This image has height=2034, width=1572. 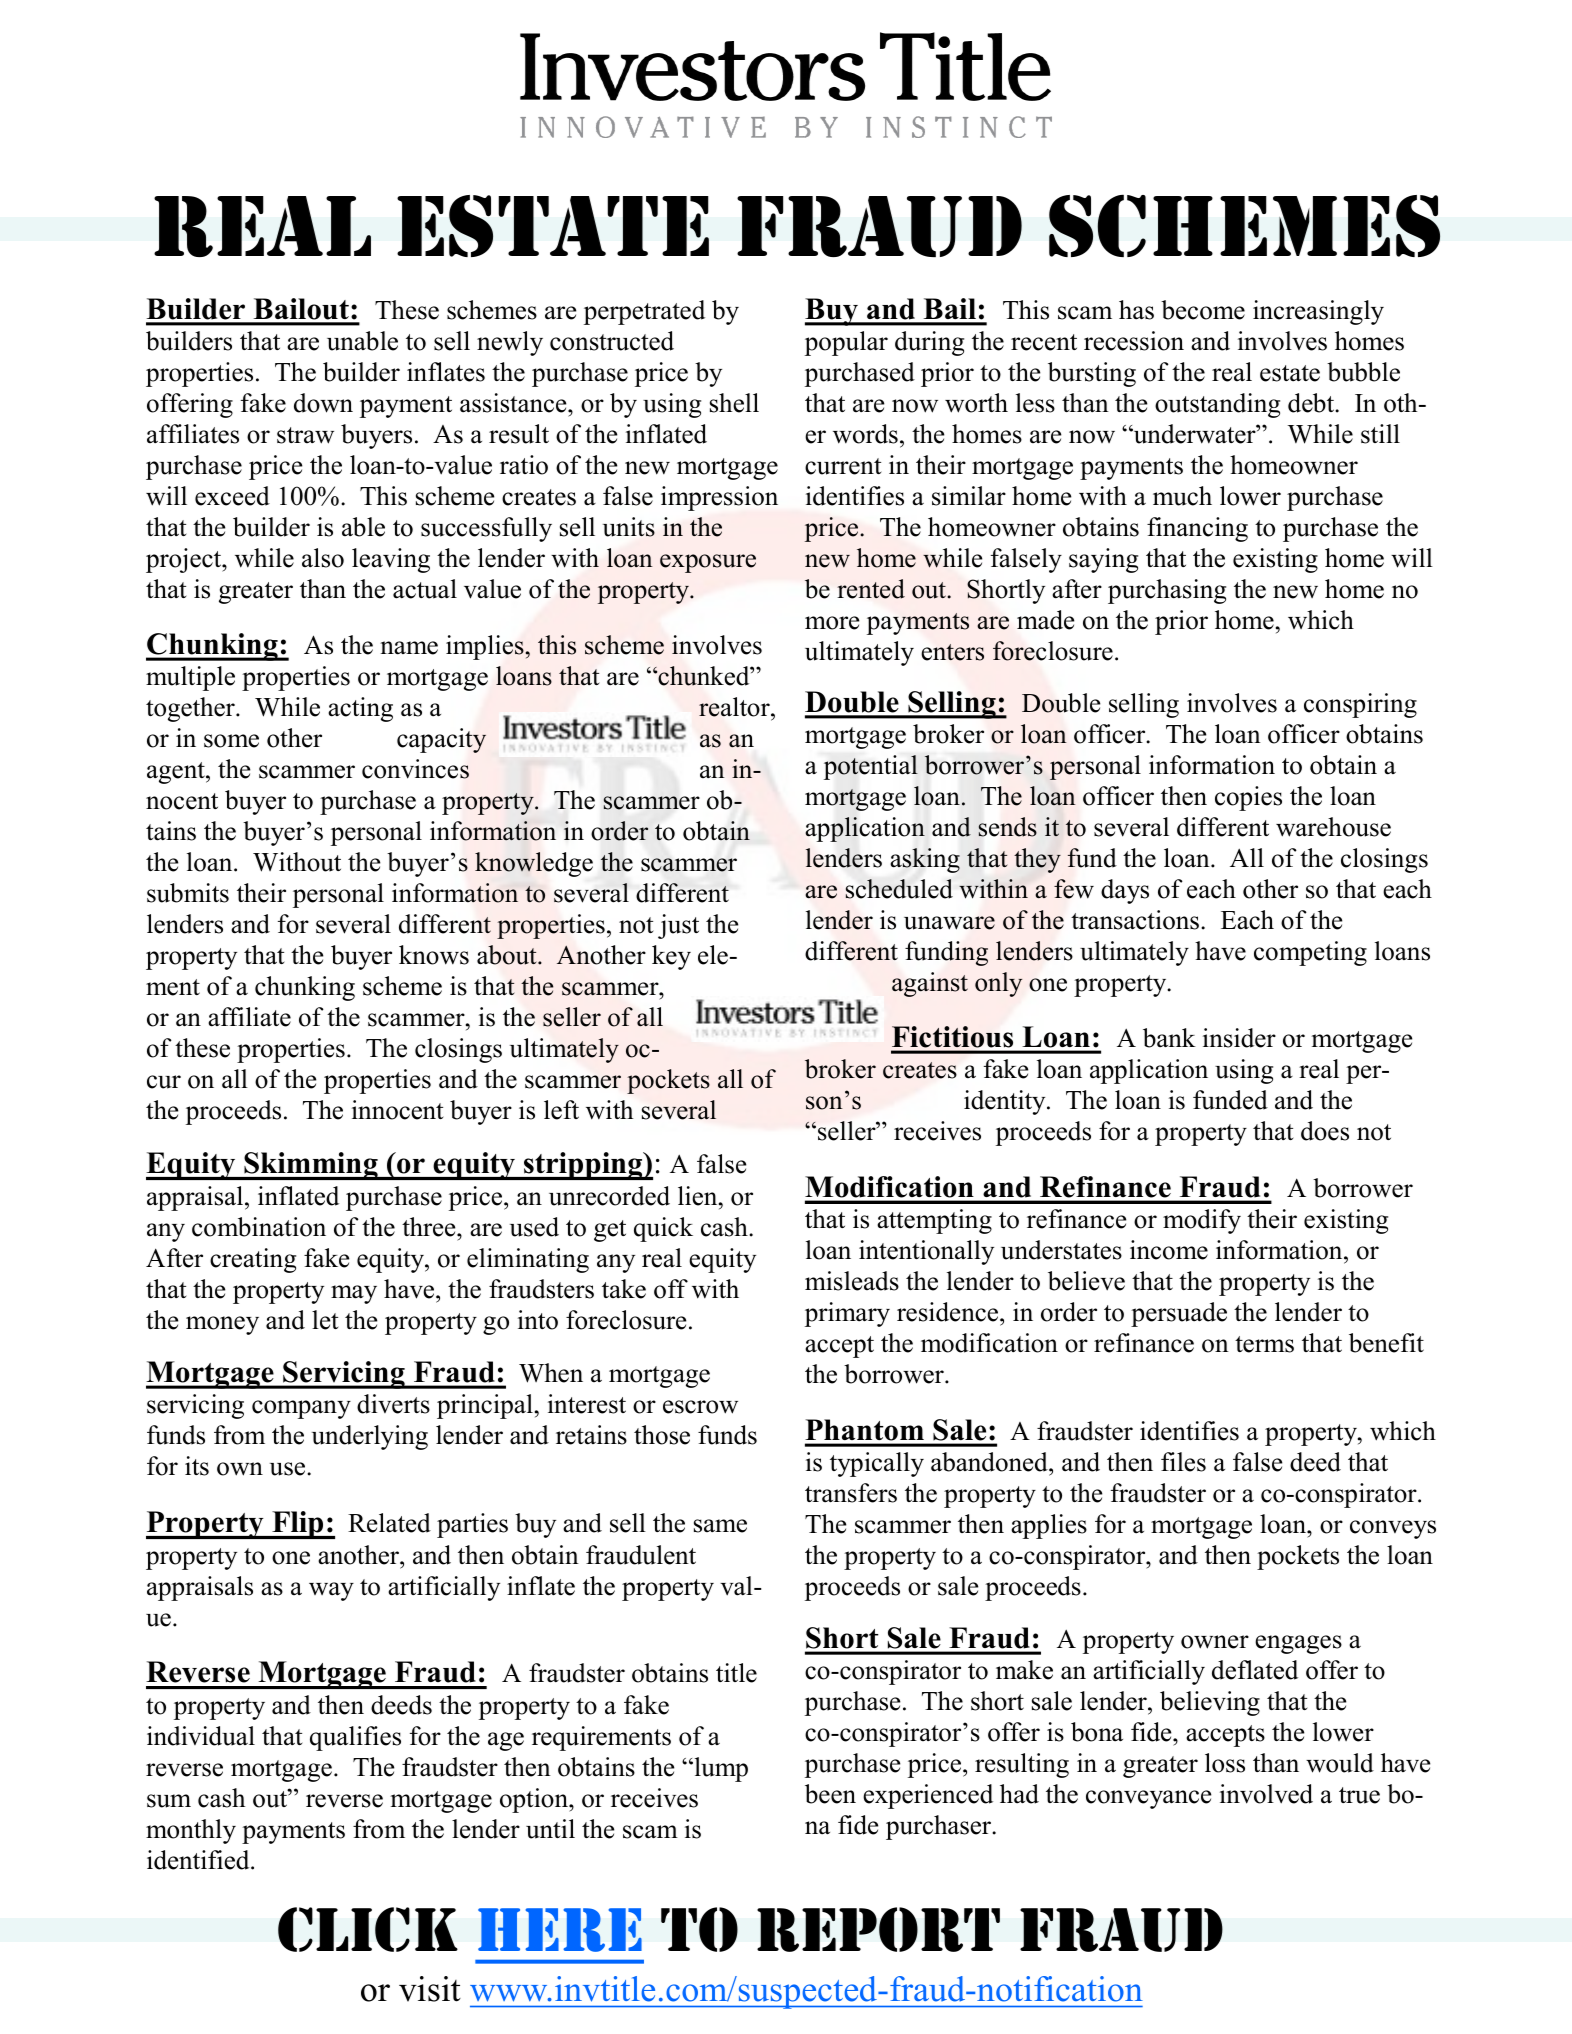 What do you see at coordinates (323, 403) in the image?
I see `down` at bounding box center [323, 403].
